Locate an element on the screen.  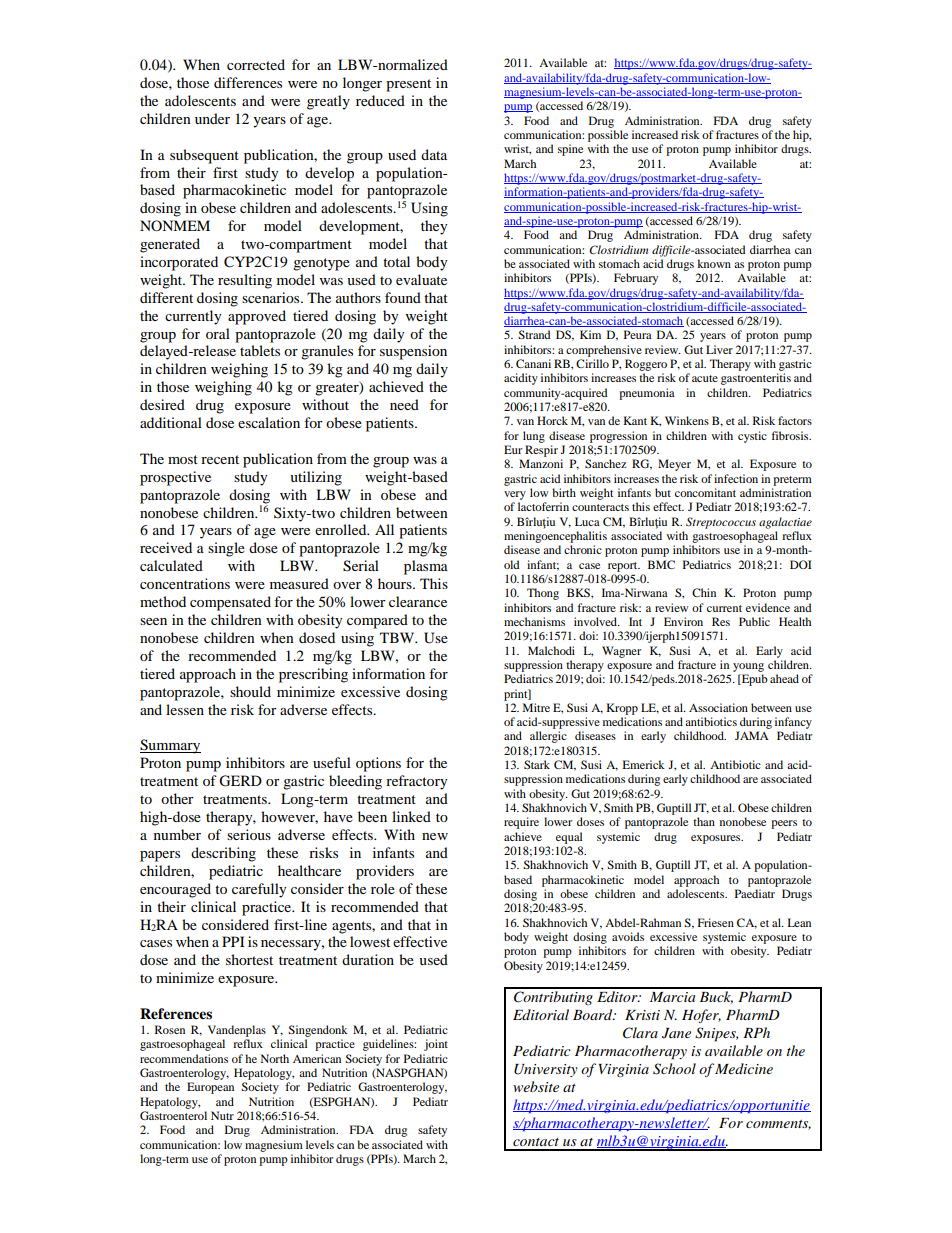
Medicine is located at coordinates (744, 1068).
